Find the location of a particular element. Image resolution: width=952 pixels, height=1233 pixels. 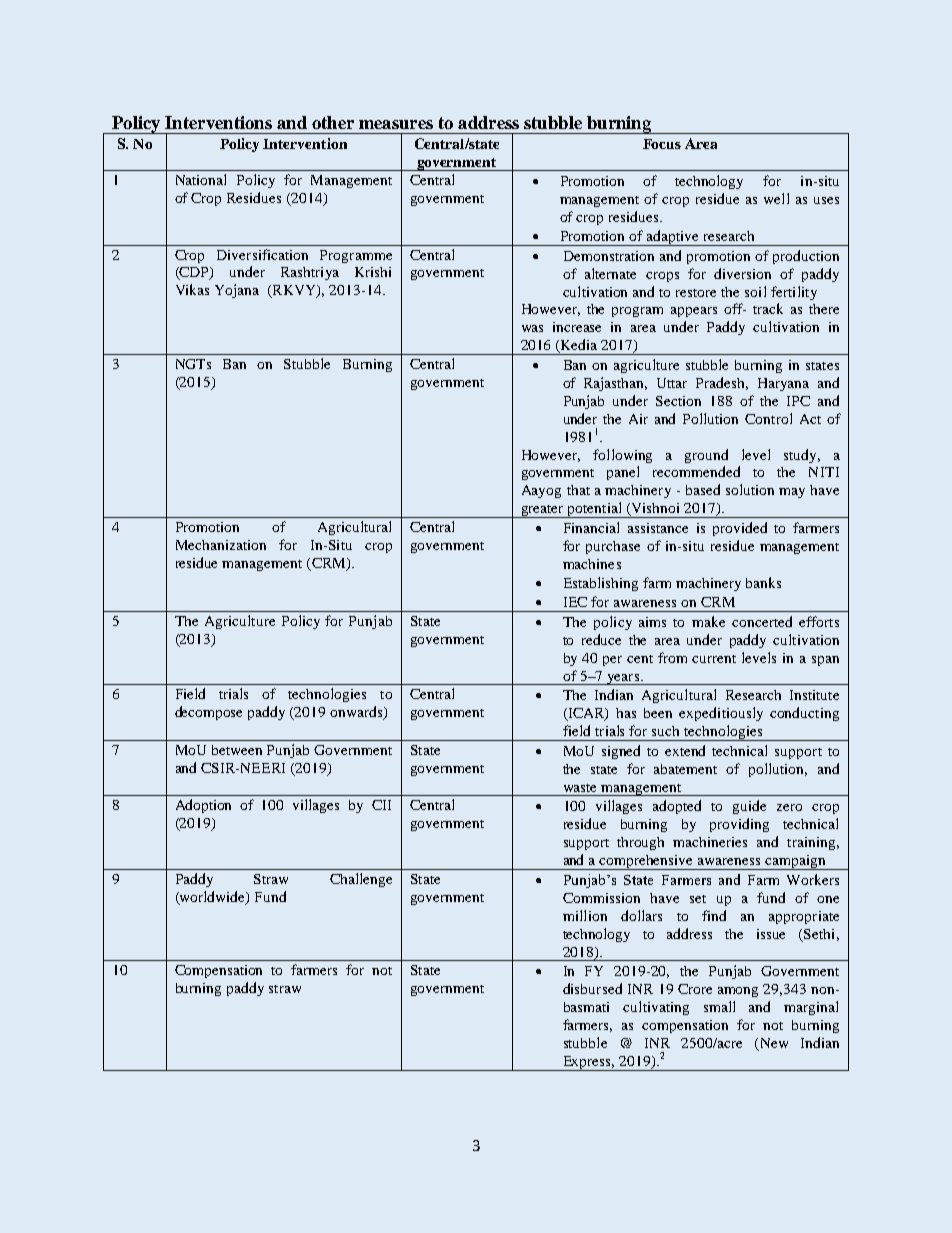

disbursed is located at coordinates (592, 988).
